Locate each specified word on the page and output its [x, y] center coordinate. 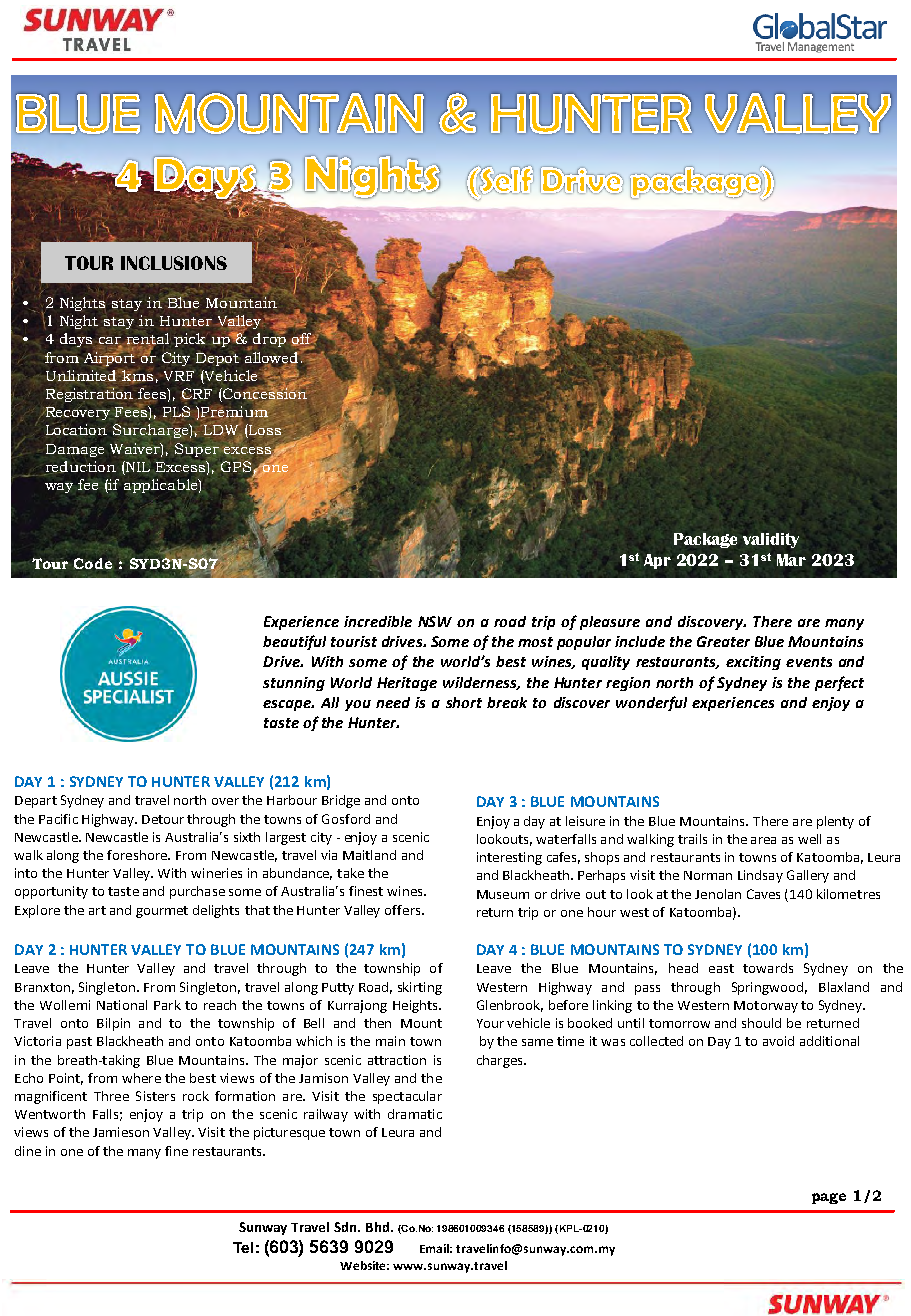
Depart [36, 802]
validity [771, 540]
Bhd [379, 1227]
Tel [243, 1247]
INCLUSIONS [174, 263]
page [829, 1198]
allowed [273, 357]
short [464, 702]
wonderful [651, 703]
